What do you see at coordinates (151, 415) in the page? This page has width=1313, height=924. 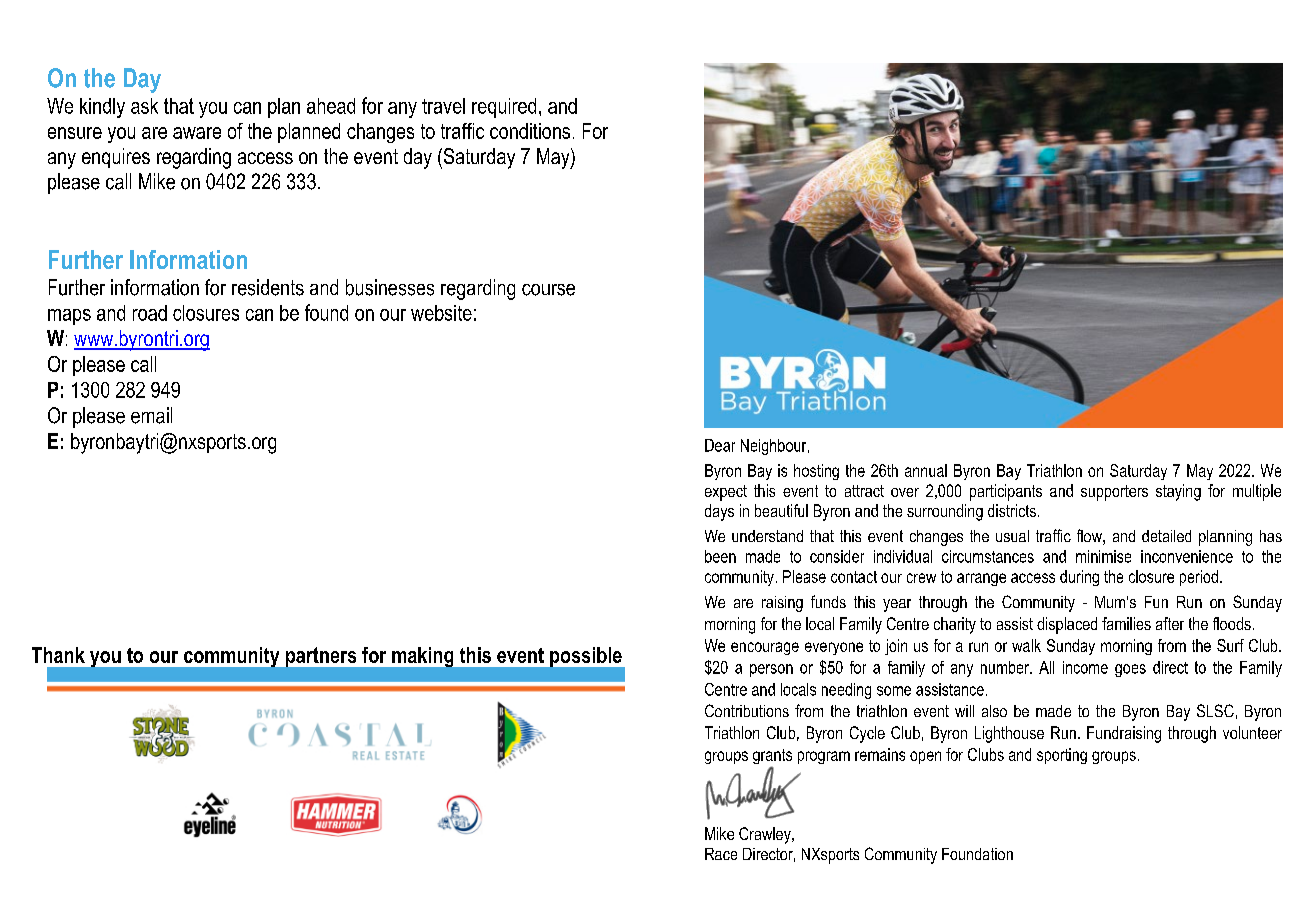 I see `email` at bounding box center [151, 415].
